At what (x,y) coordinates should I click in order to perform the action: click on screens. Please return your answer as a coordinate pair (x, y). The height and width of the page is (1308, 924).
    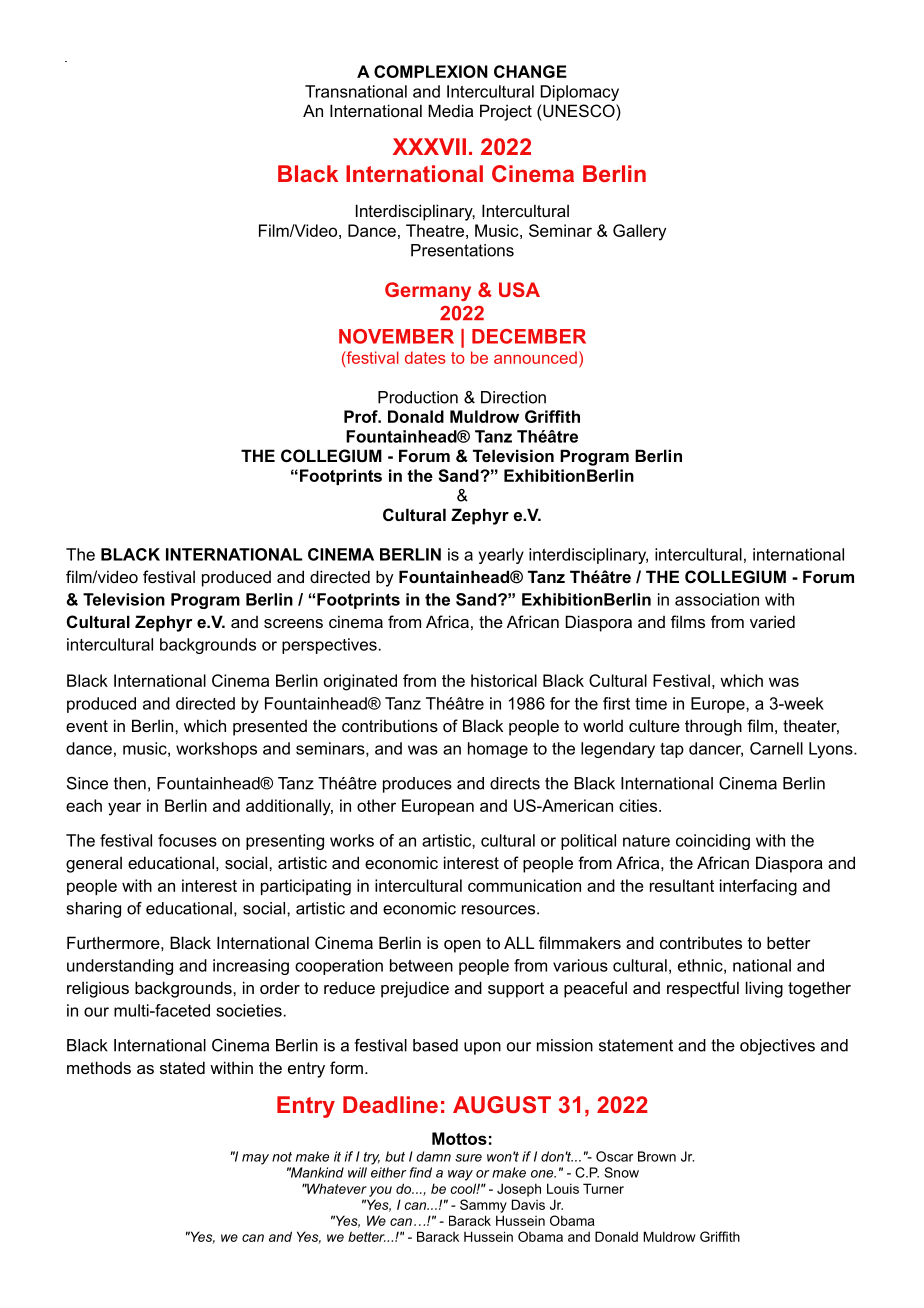
    Looking at the image, I should click on (293, 623).
